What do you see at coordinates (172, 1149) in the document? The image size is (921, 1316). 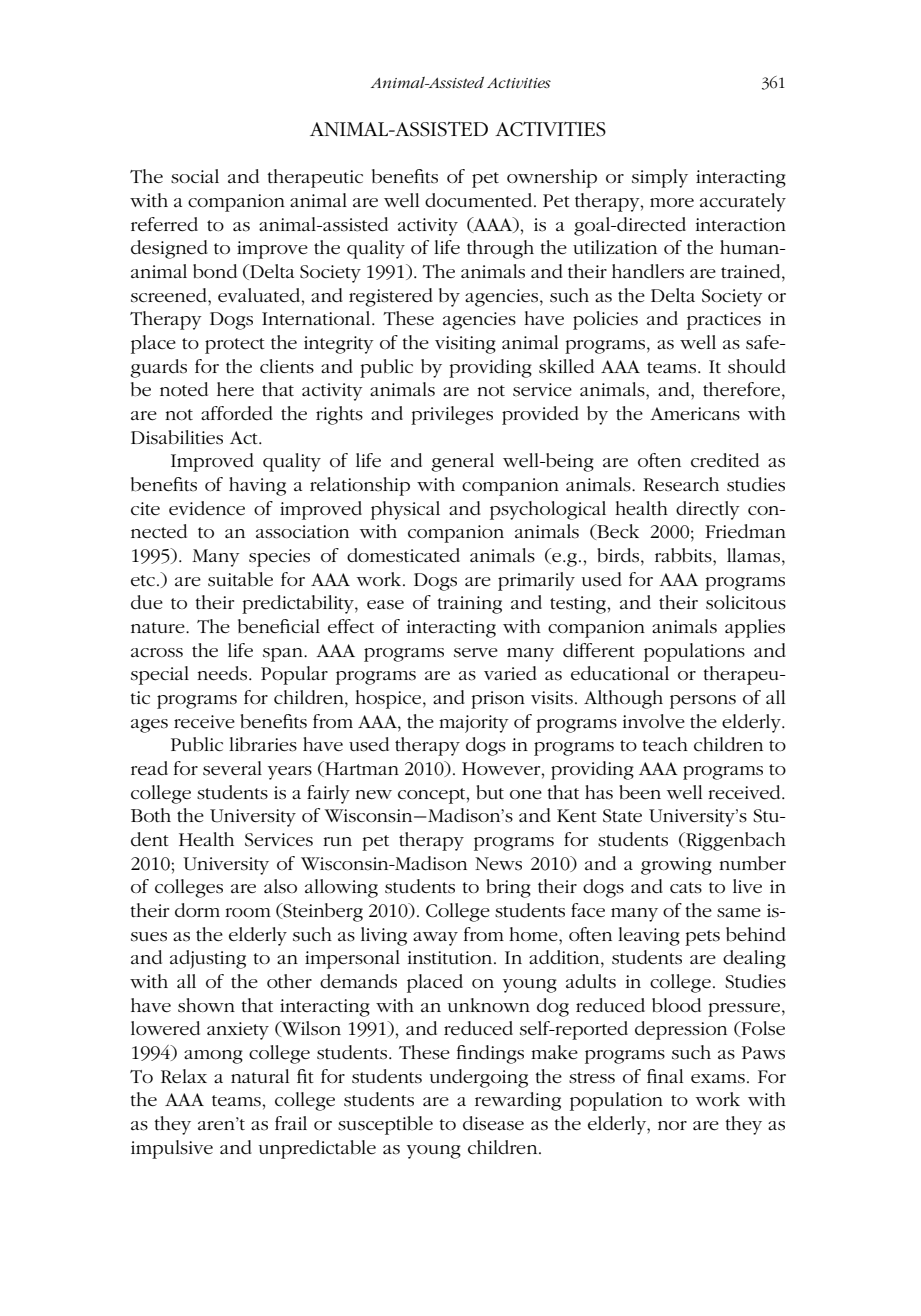 I see `impulsive` at bounding box center [172, 1149].
